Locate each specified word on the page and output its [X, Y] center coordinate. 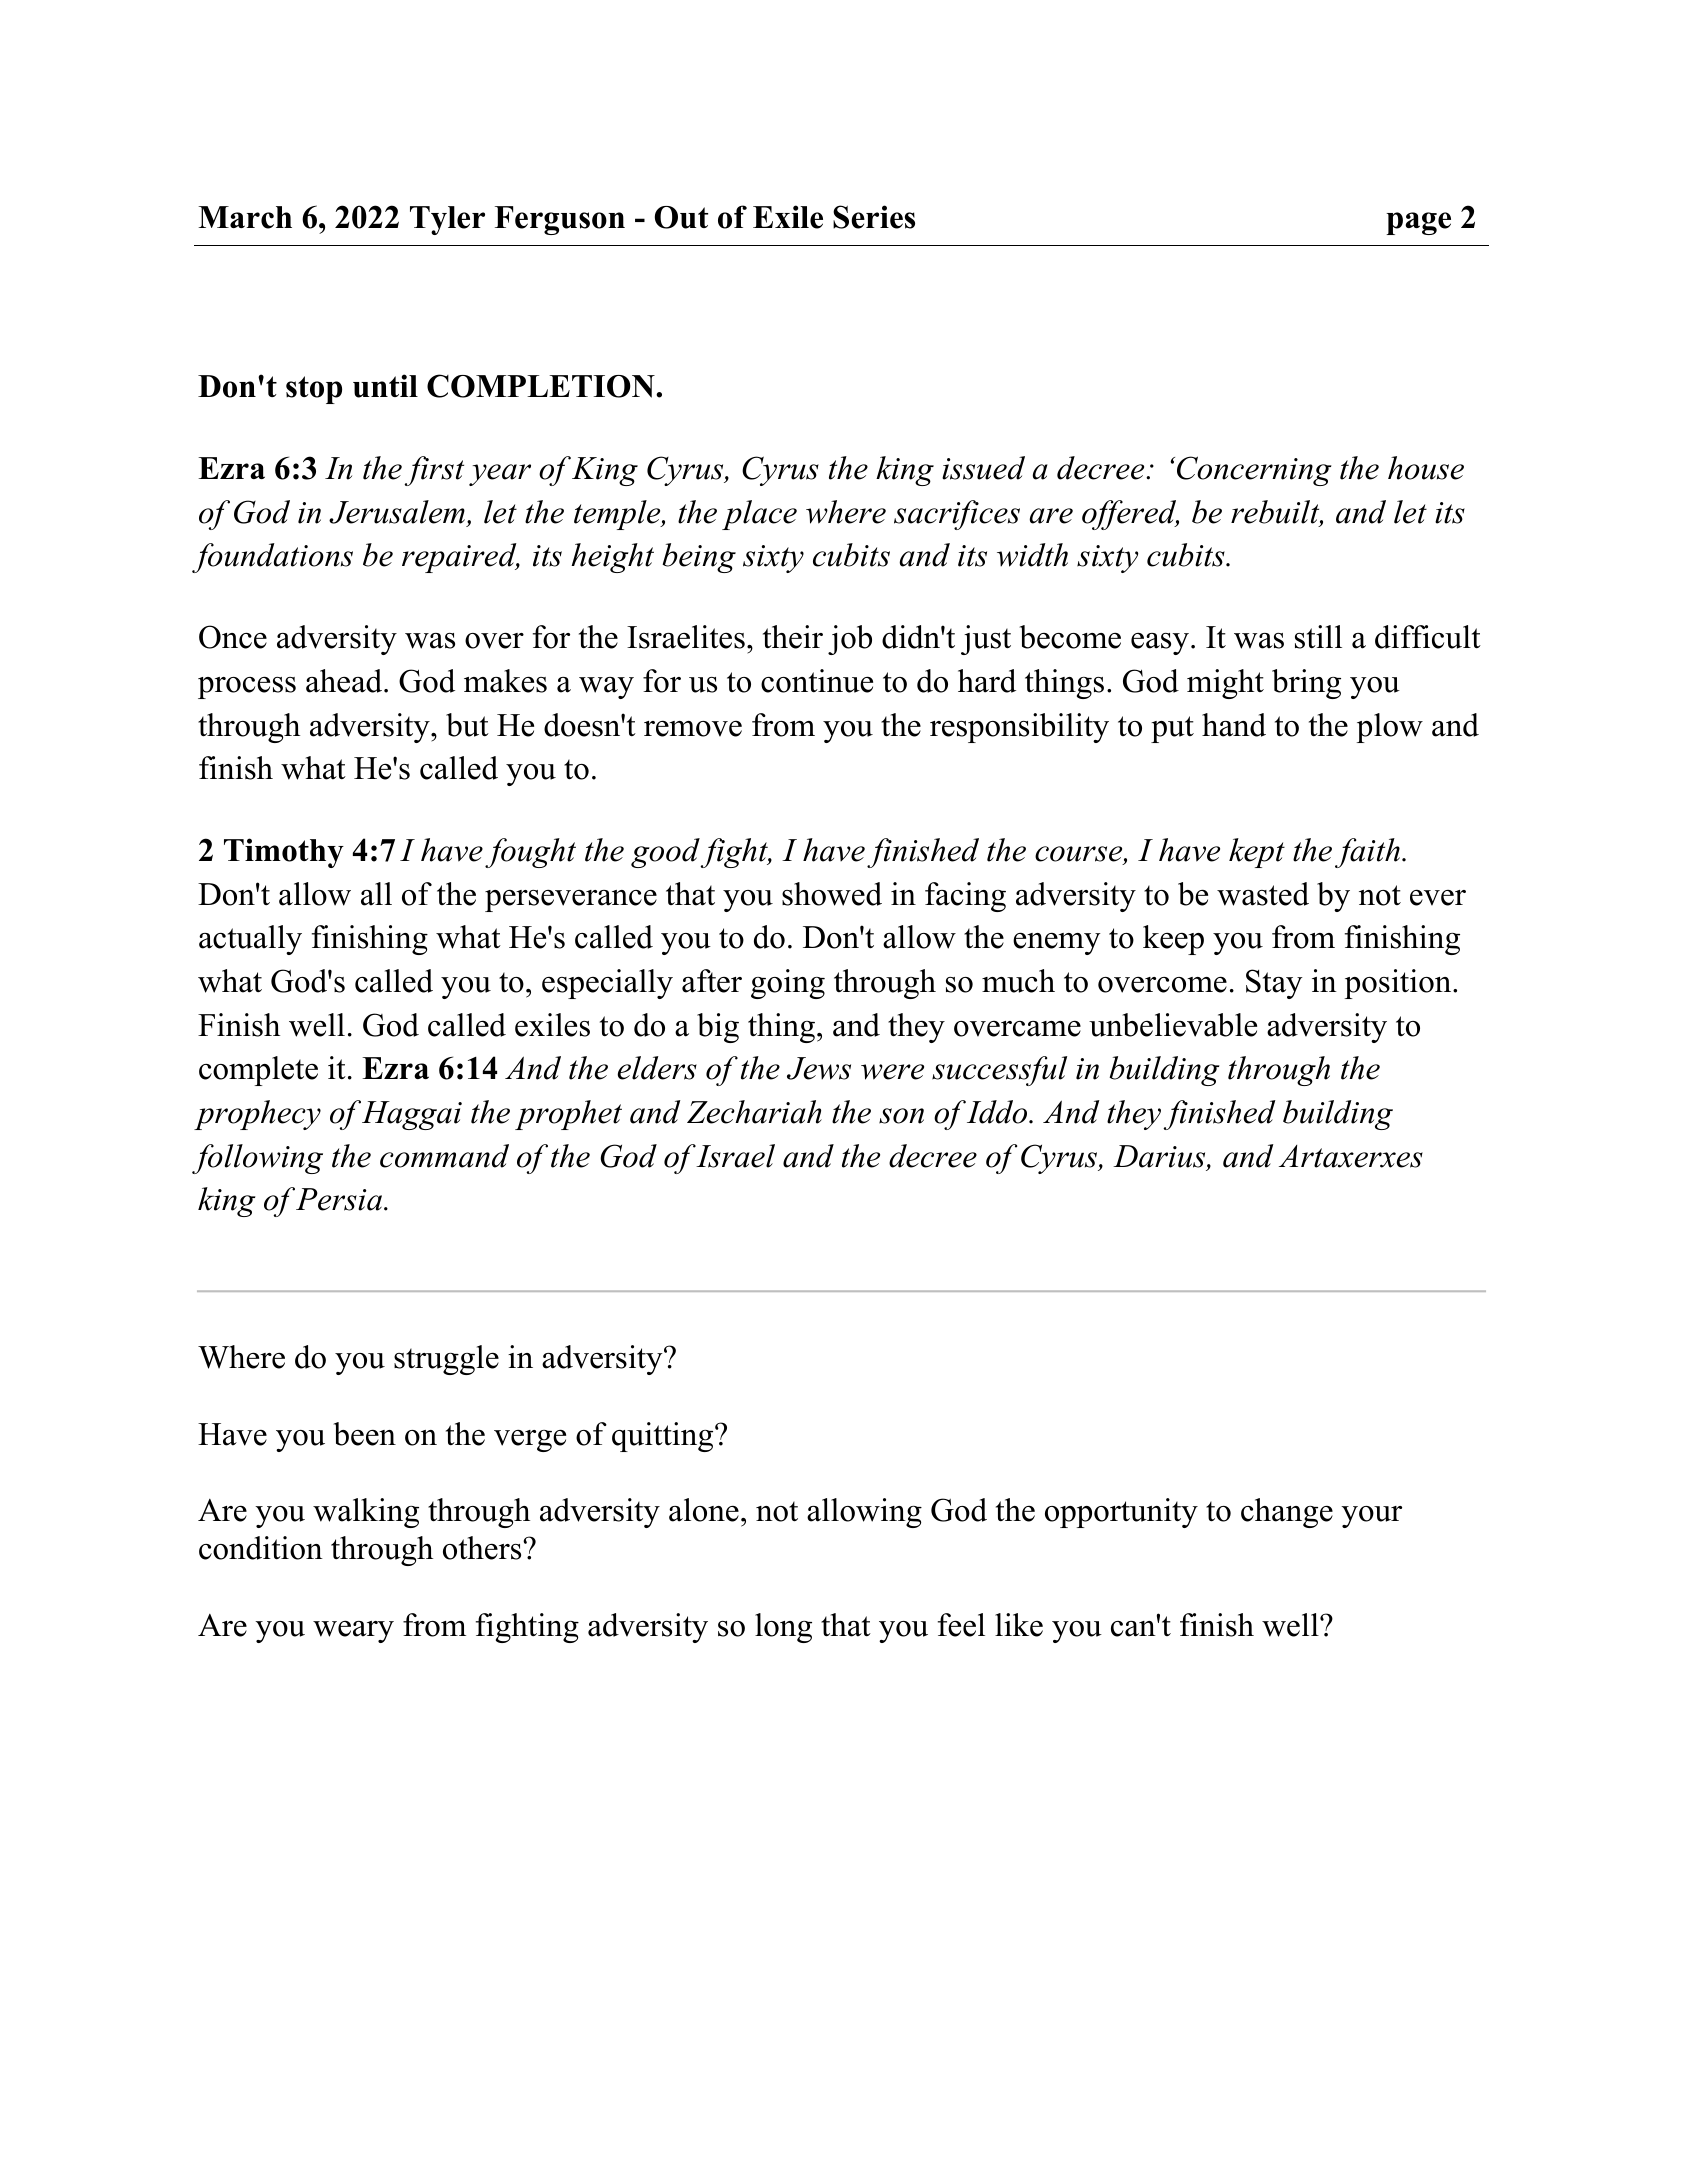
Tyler [447, 220]
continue [817, 681]
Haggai [412, 1115]
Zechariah [754, 1112]
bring [1306, 684]
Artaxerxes [1351, 1156]
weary [353, 1632]
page [1418, 223]
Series [874, 217]
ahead [345, 681]
